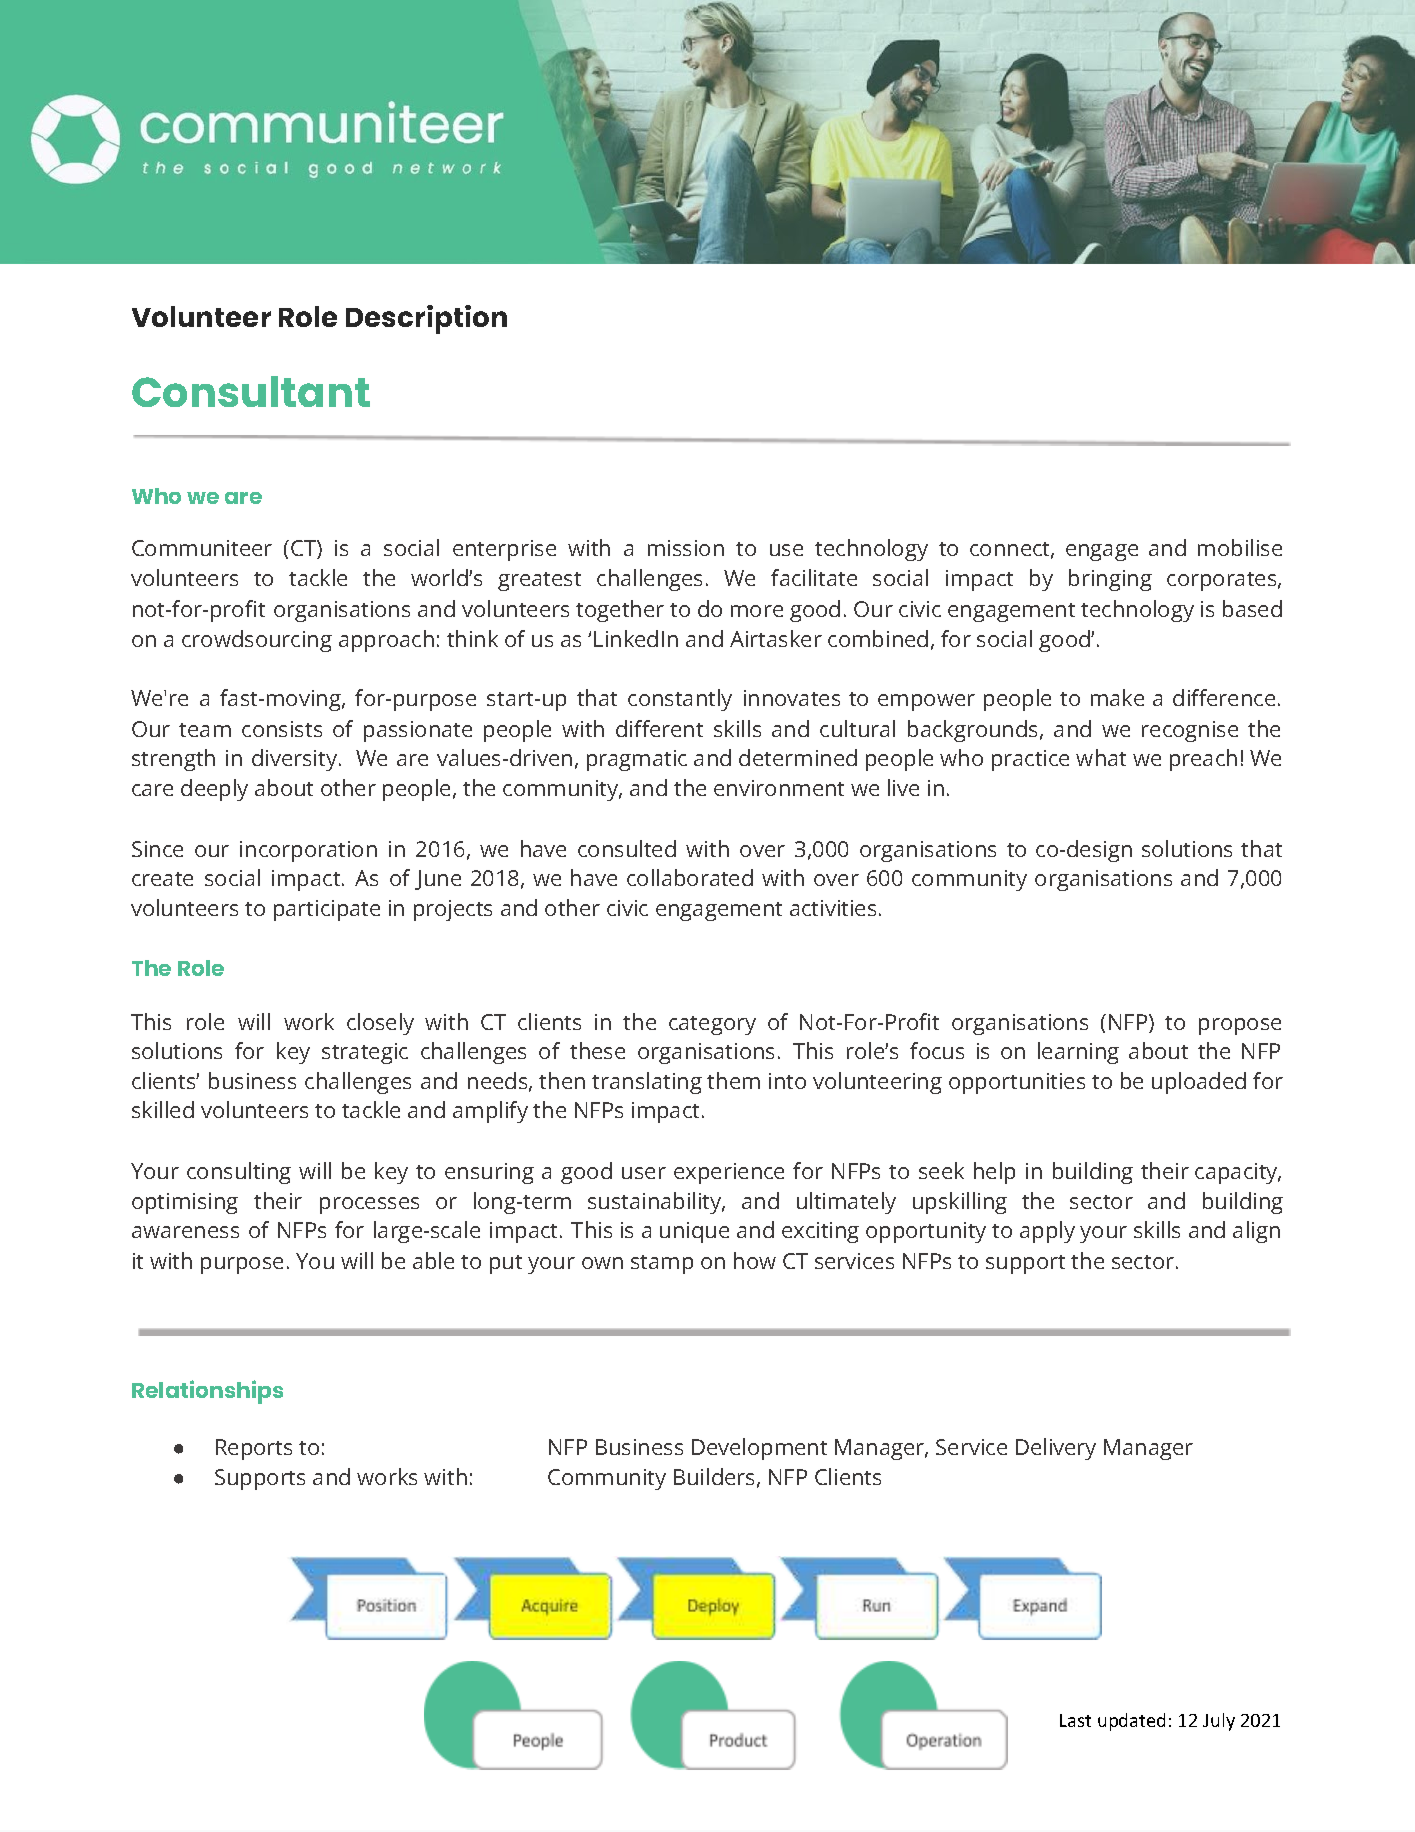 The image size is (1415, 1832). What do you see at coordinates (254, 1449) in the screenshot?
I see `Reports` at bounding box center [254, 1449].
